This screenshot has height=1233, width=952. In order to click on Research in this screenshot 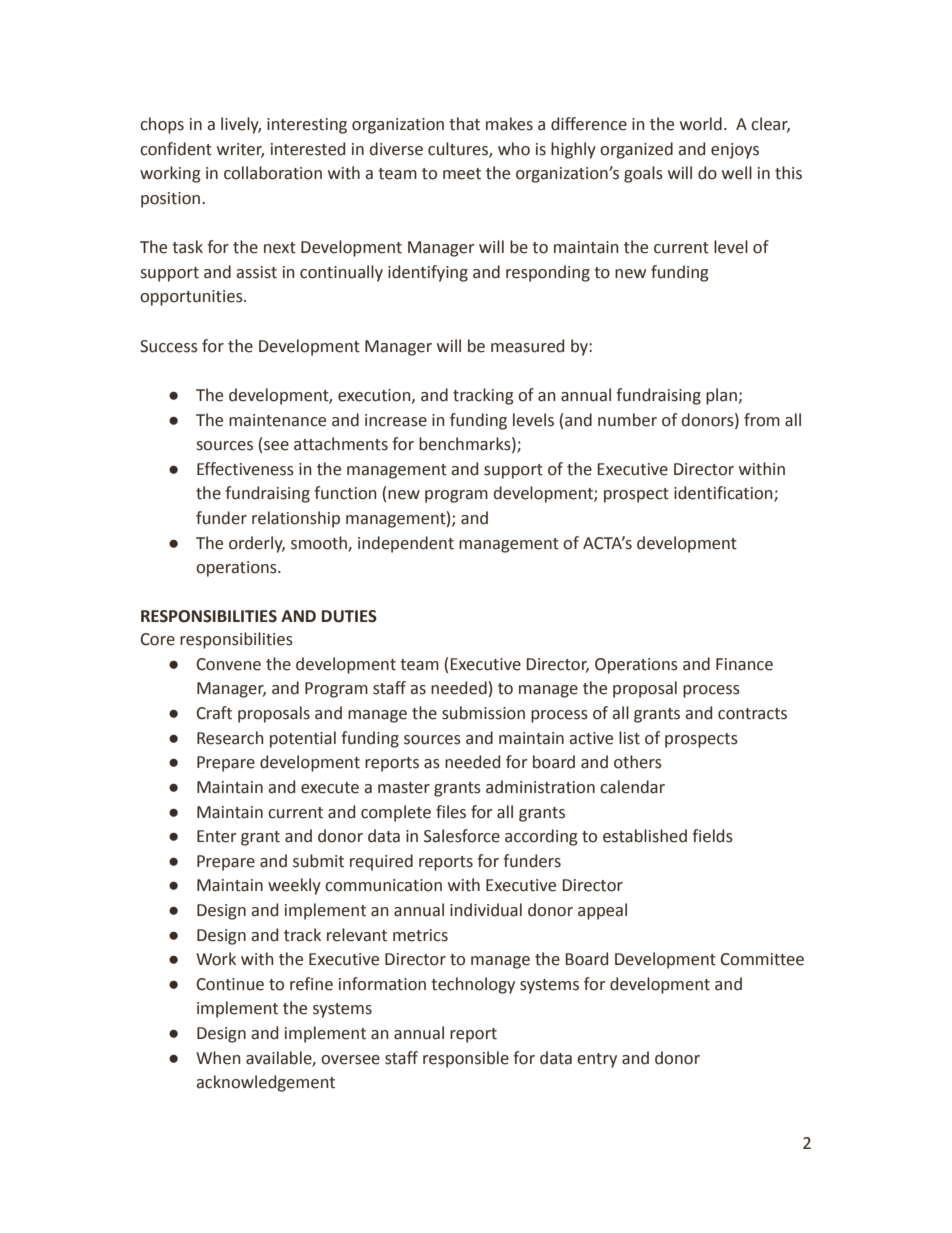, I will do `click(230, 738)`.
